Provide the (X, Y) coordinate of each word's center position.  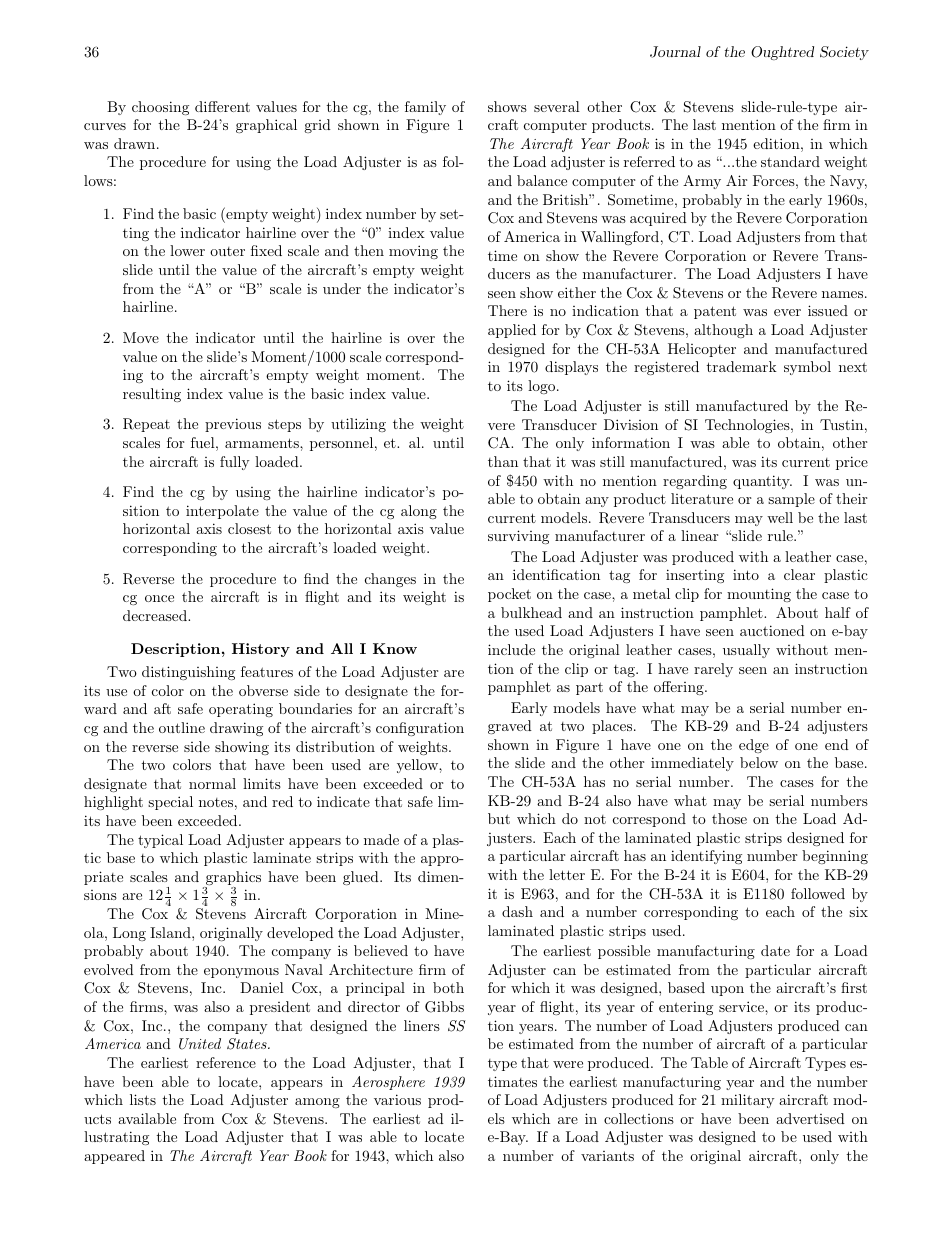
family (425, 108)
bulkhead (531, 612)
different (222, 106)
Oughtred (782, 53)
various (397, 1099)
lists (143, 1099)
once (159, 598)
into (746, 574)
